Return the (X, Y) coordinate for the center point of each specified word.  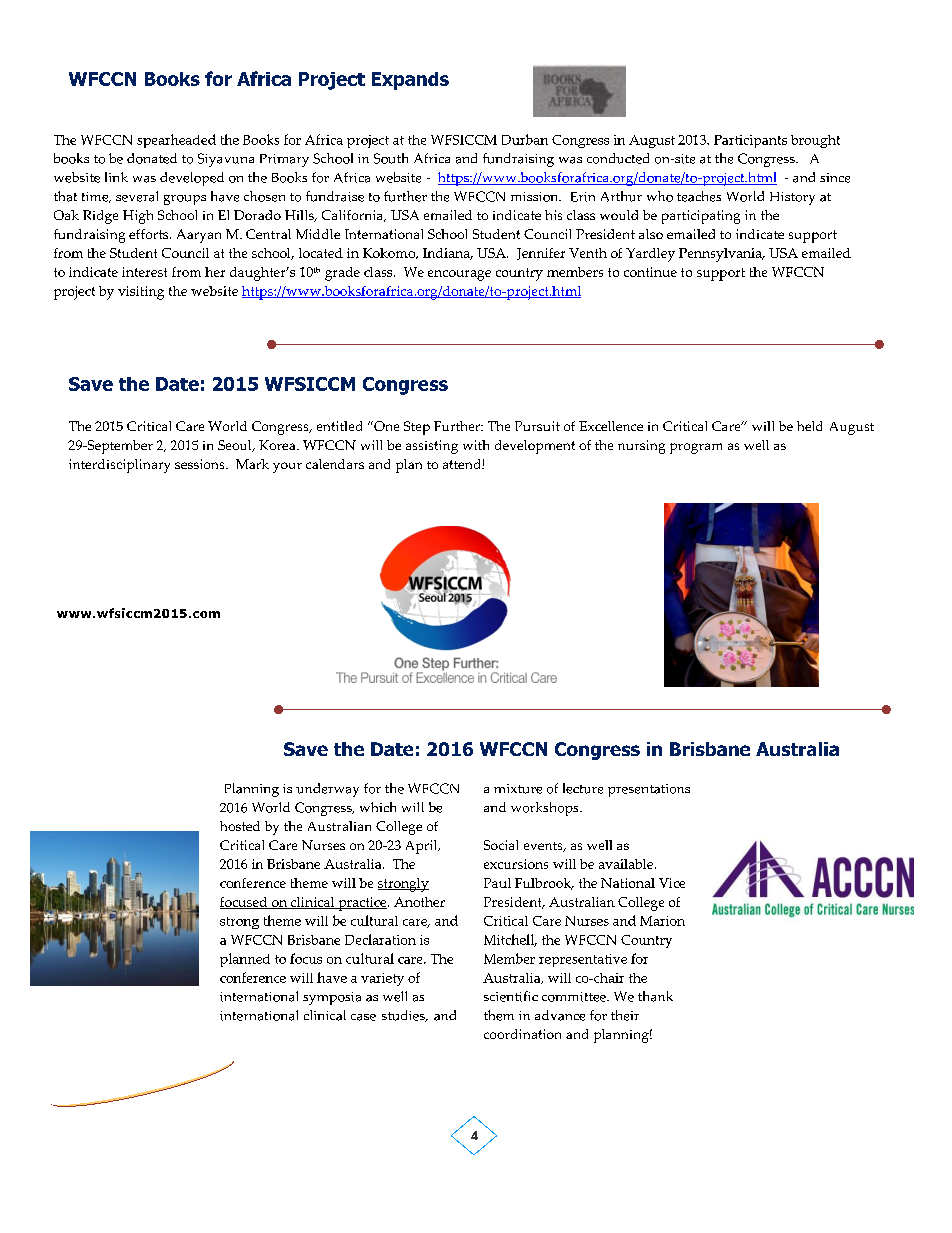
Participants (750, 141)
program (696, 448)
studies (404, 1016)
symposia (332, 998)
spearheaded (176, 141)
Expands (410, 81)
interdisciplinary (119, 466)
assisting (432, 447)
